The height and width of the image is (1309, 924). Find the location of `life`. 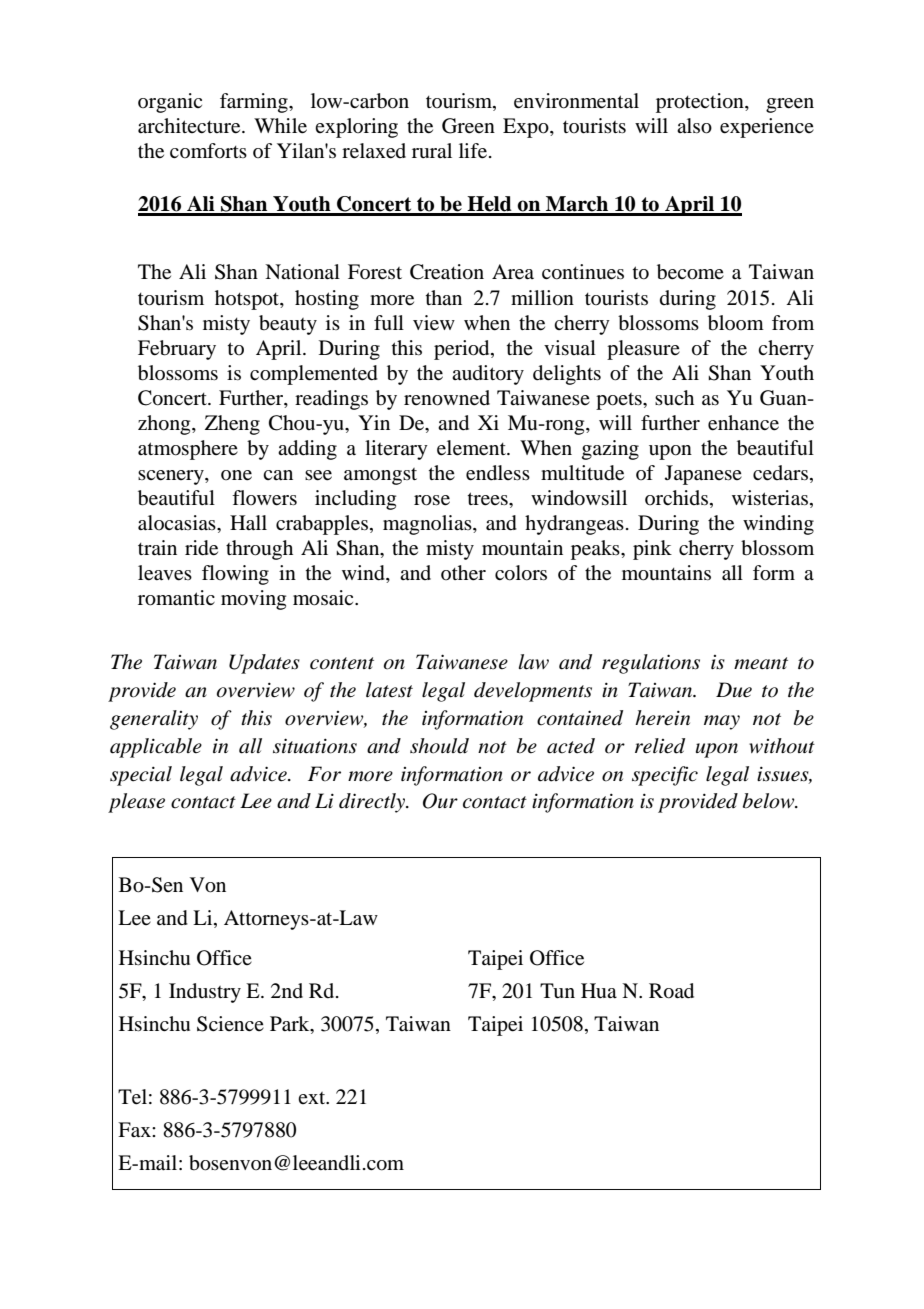

life is located at coordinates (473, 151).
